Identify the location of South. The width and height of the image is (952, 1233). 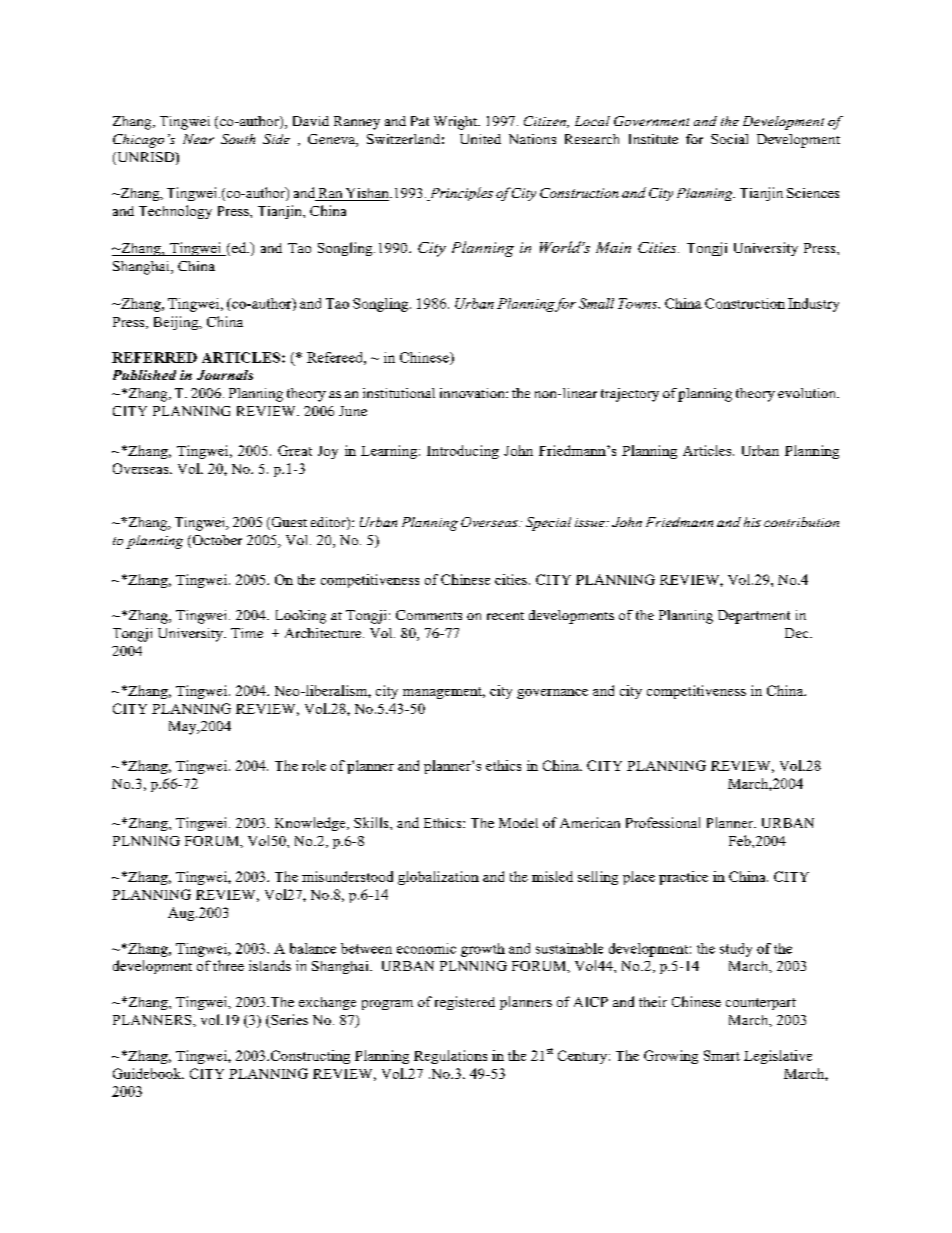
(238, 139).
